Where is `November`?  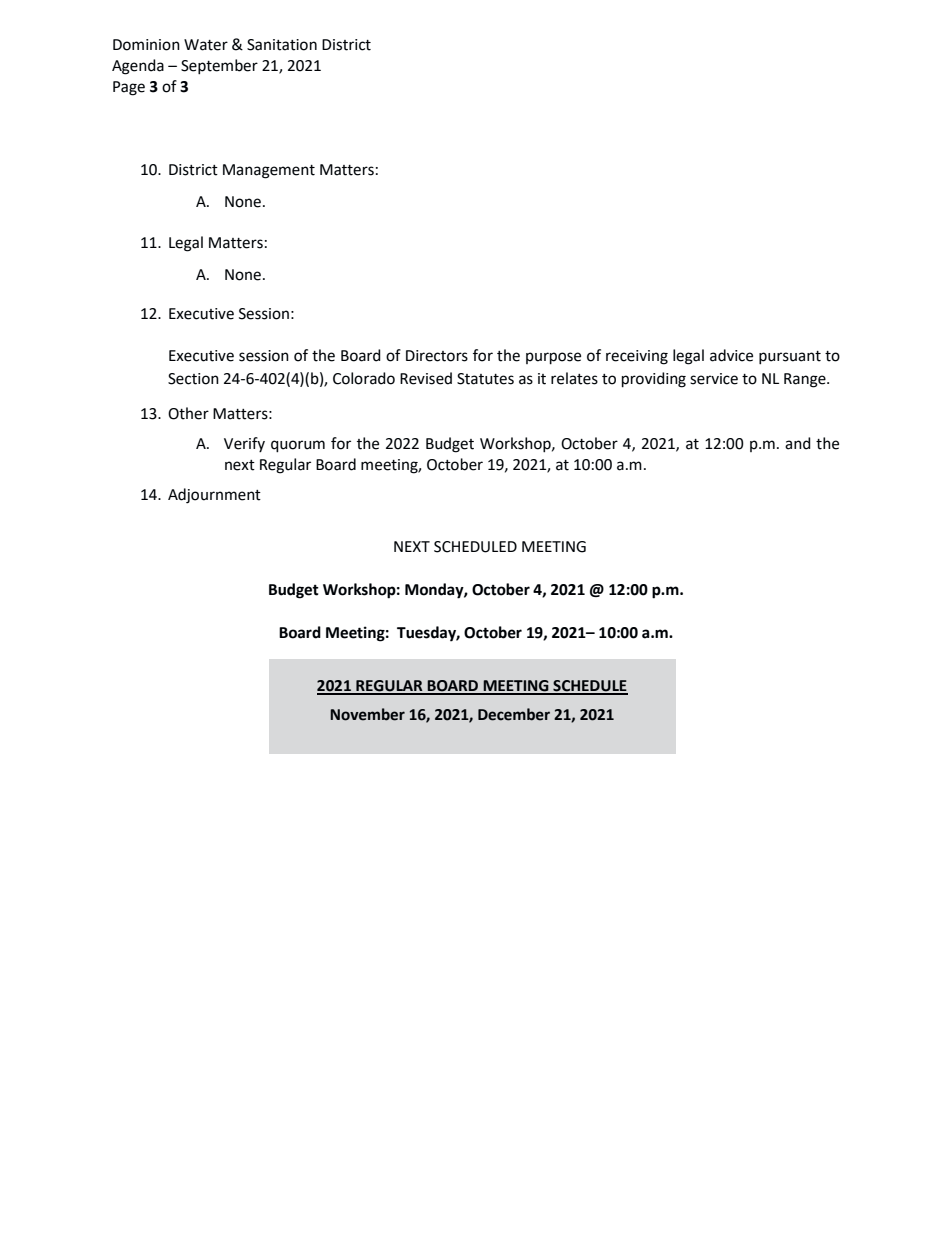
November is located at coordinates (367, 714).
